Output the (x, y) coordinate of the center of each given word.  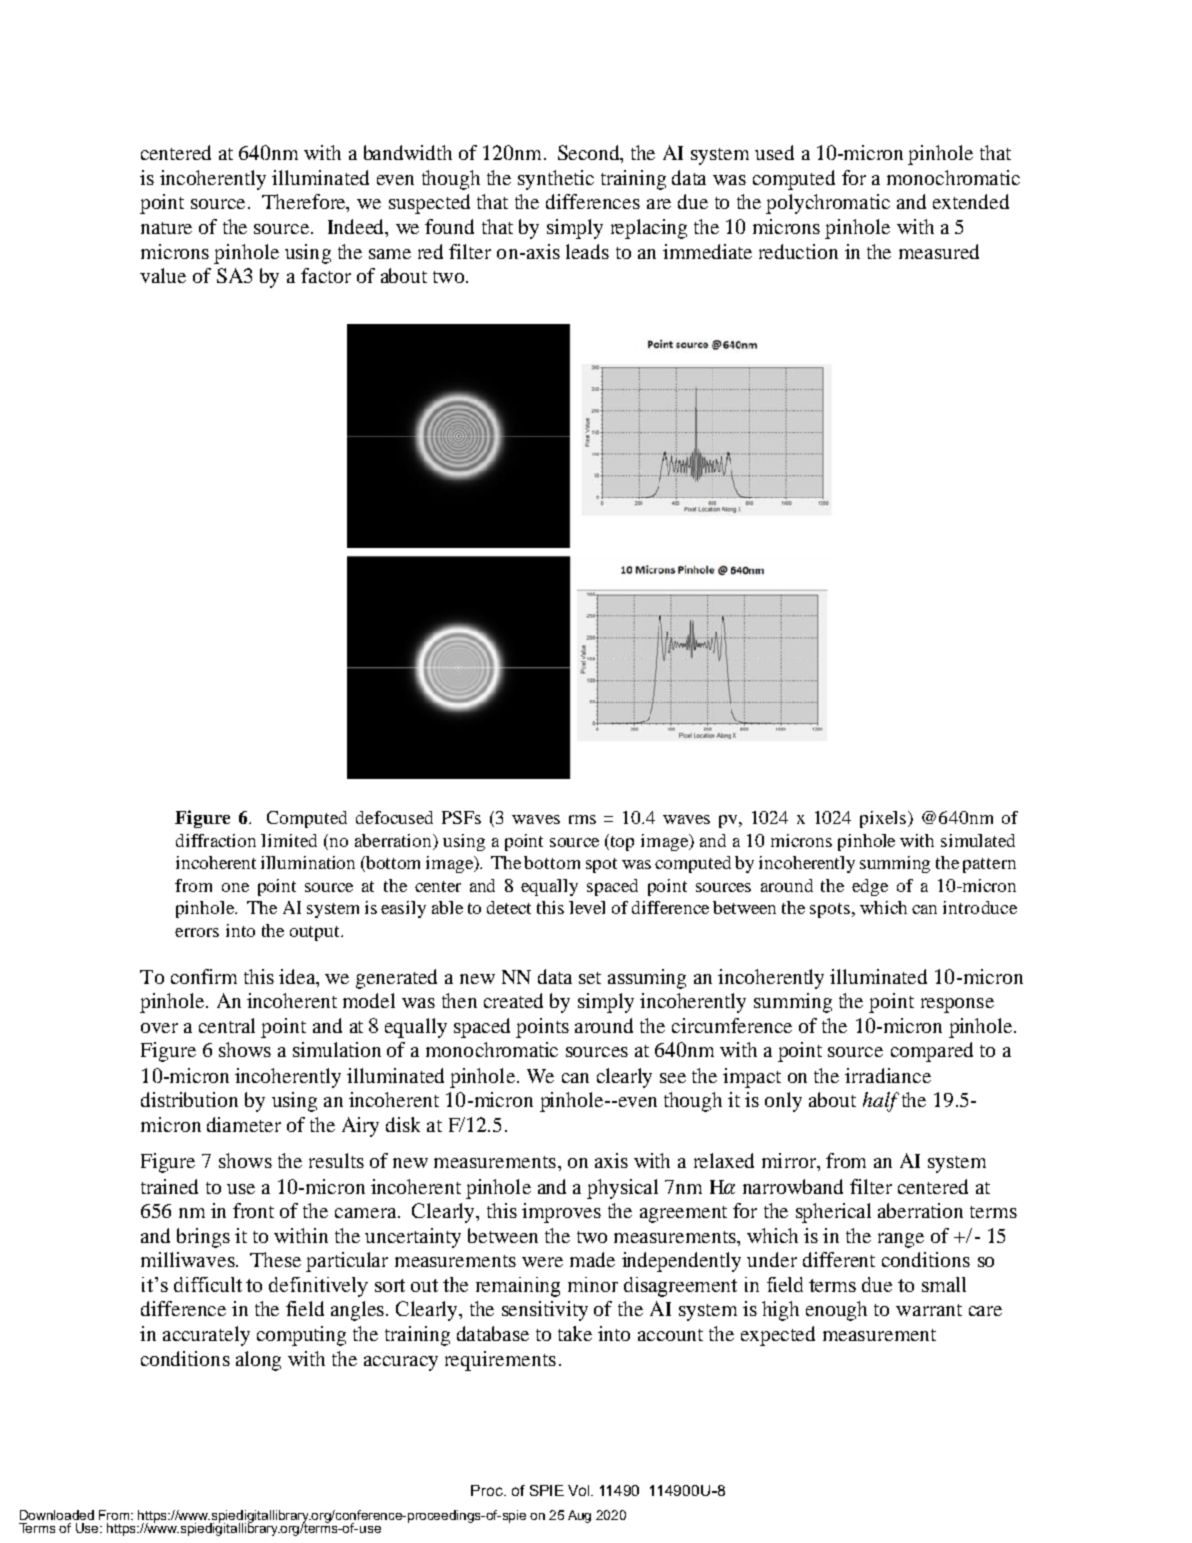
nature (166, 228)
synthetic (556, 180)
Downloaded (57, 1515)
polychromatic (828, 204)
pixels (883, 819)
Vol (578, 1490)
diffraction (216, 840)
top (621, 842)
